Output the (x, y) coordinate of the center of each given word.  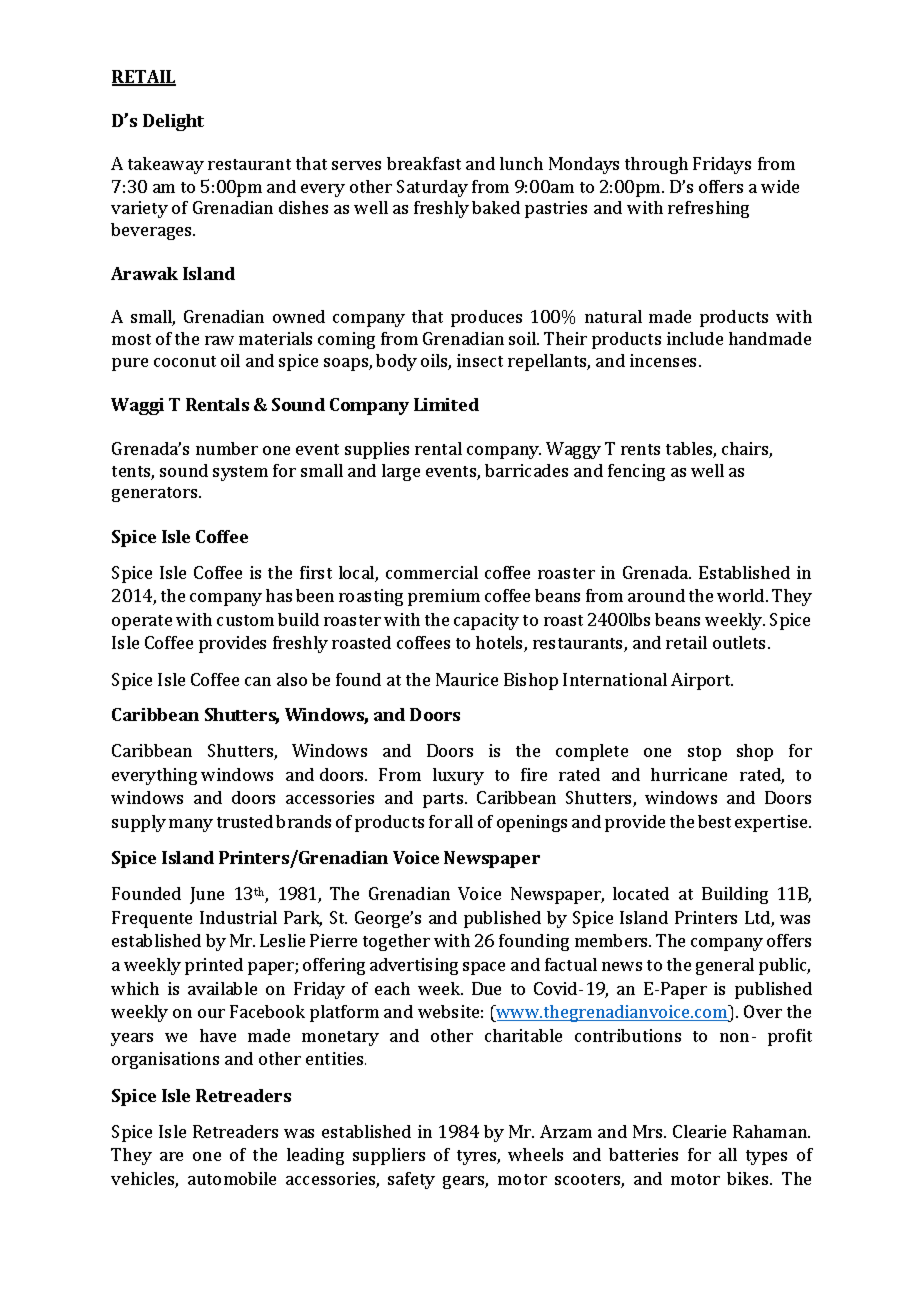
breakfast (424, 163)
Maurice (467, 679)
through (656, 165)
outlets (741, 642)
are (171, 1156)
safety (411, 1180)
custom (245, 620)
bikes (749, 1178)
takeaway (166, 165)
